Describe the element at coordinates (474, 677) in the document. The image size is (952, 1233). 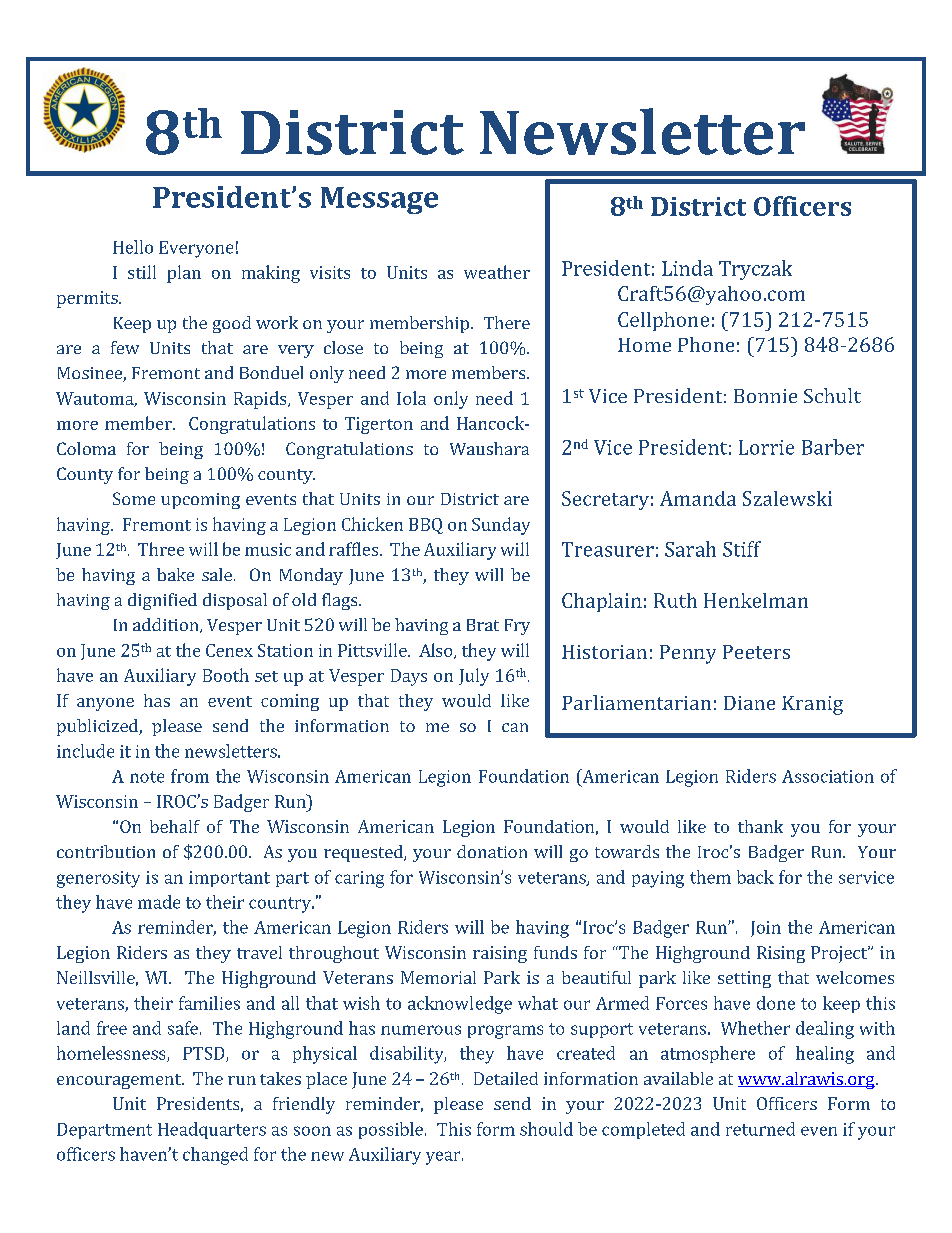
I see `July` at that location.
